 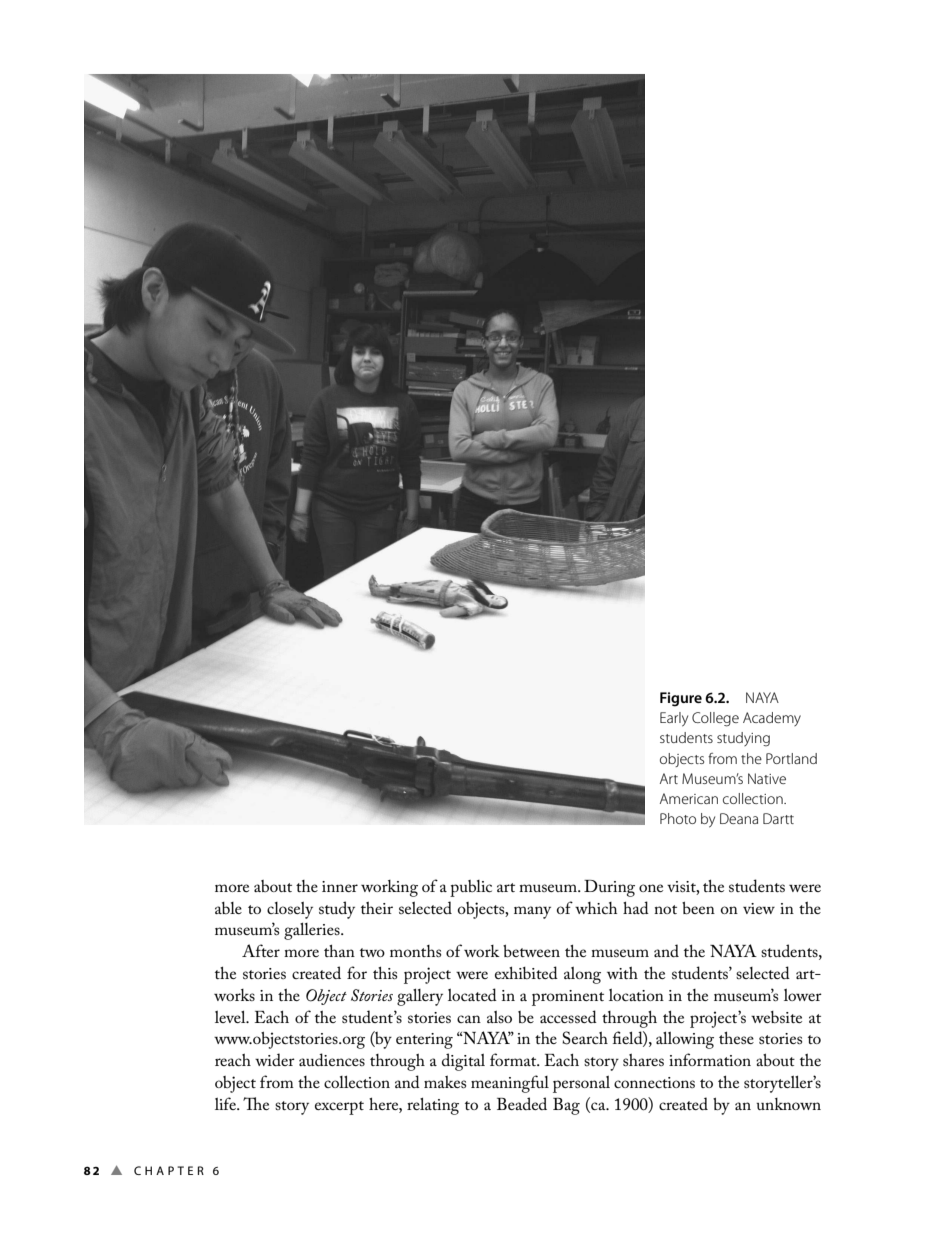 What do you see at coordinates (678, 818) in the image?
I see `Photo` at bounding box center [678, 818].
